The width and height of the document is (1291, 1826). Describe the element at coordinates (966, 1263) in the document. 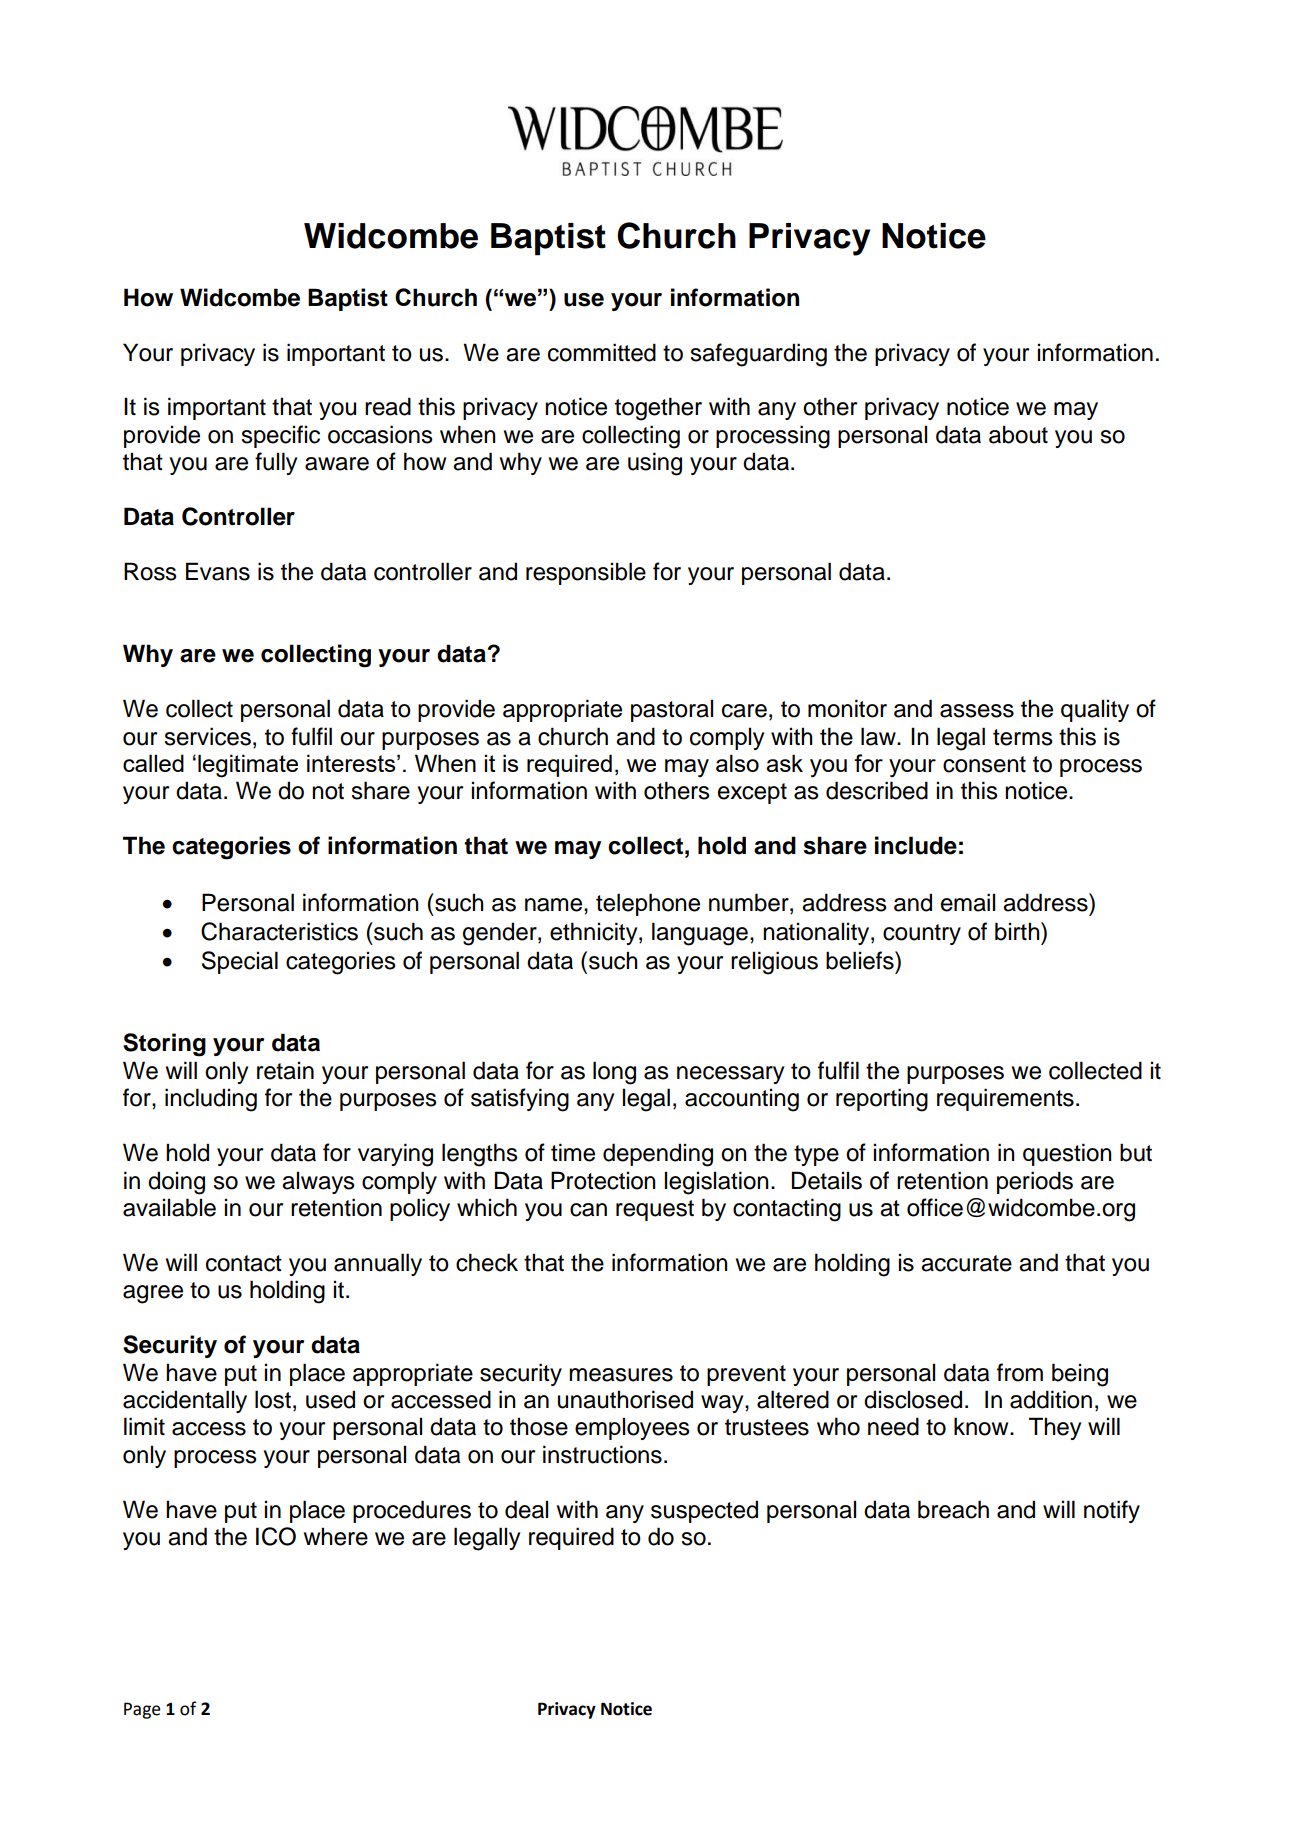

I see `accurate` at that location.
